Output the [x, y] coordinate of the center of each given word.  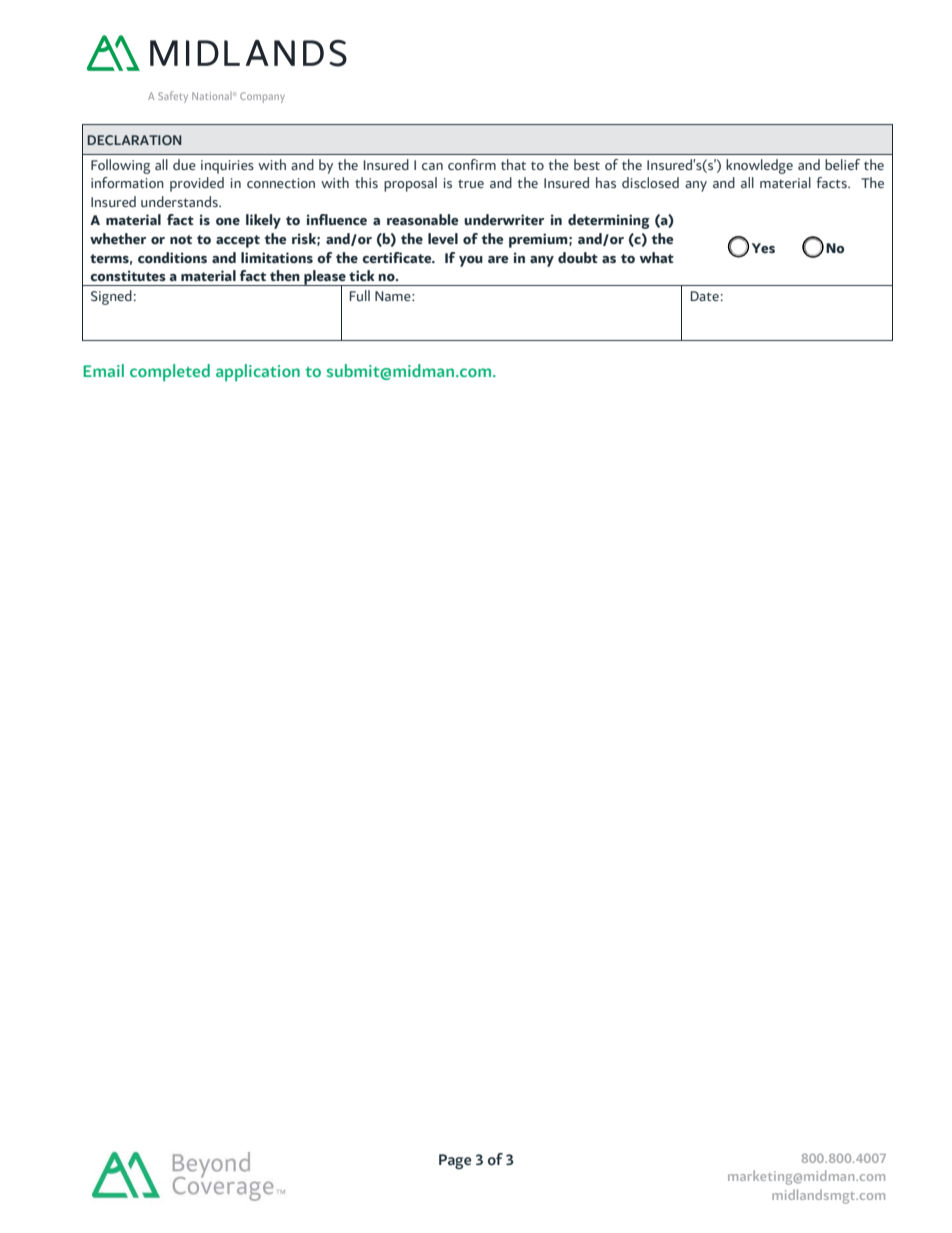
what [657, 257]
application [258, 373]
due [184, 164]
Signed [111, 297]
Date [705, 296]
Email [103, 370]
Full [360, 295]
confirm [472, 164]
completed [170, 373]
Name [394, 296]
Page [455, 1162]
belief [842, 164]
